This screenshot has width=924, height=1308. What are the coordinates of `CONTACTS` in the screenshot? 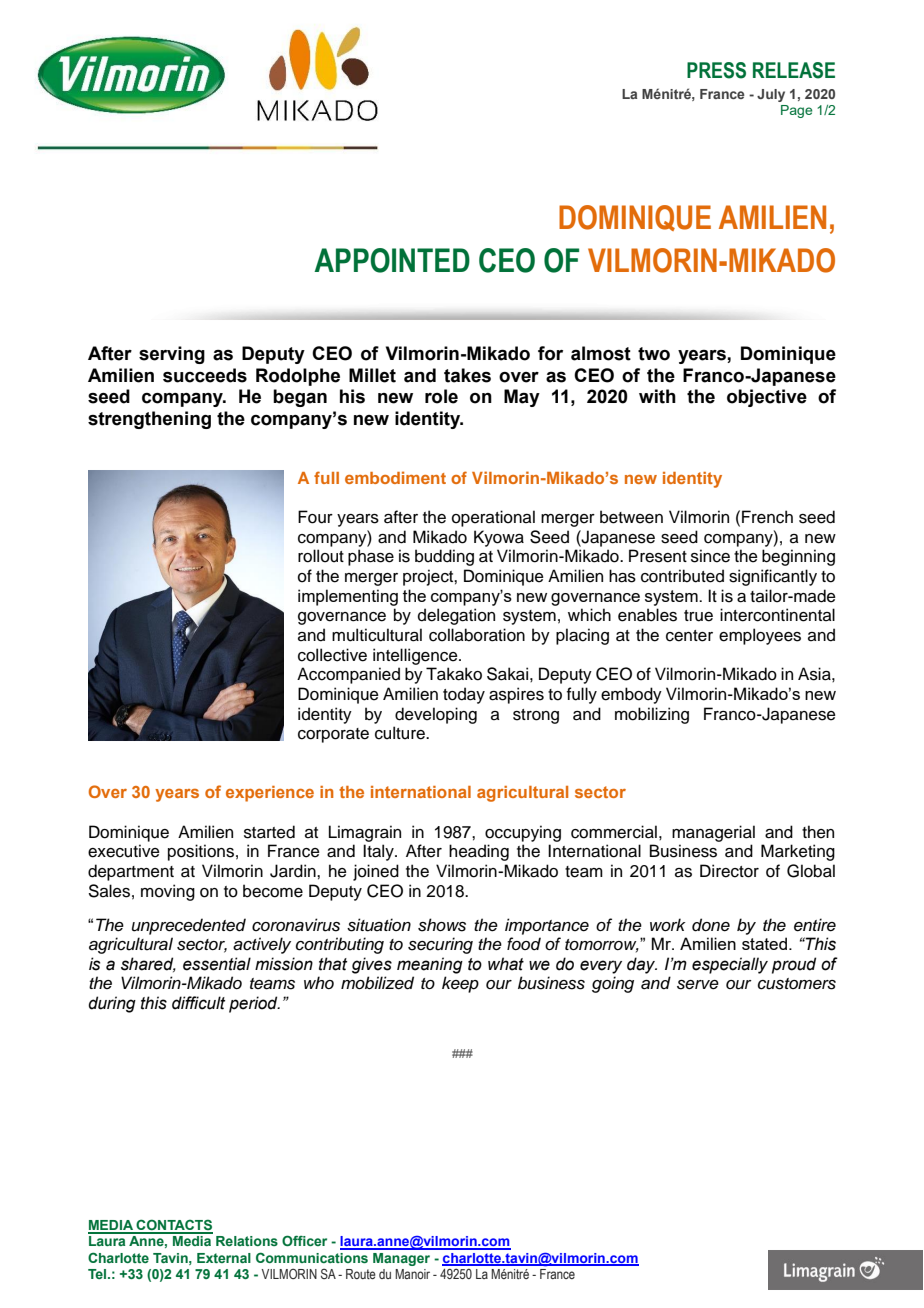 It's located at (174, 1226).
